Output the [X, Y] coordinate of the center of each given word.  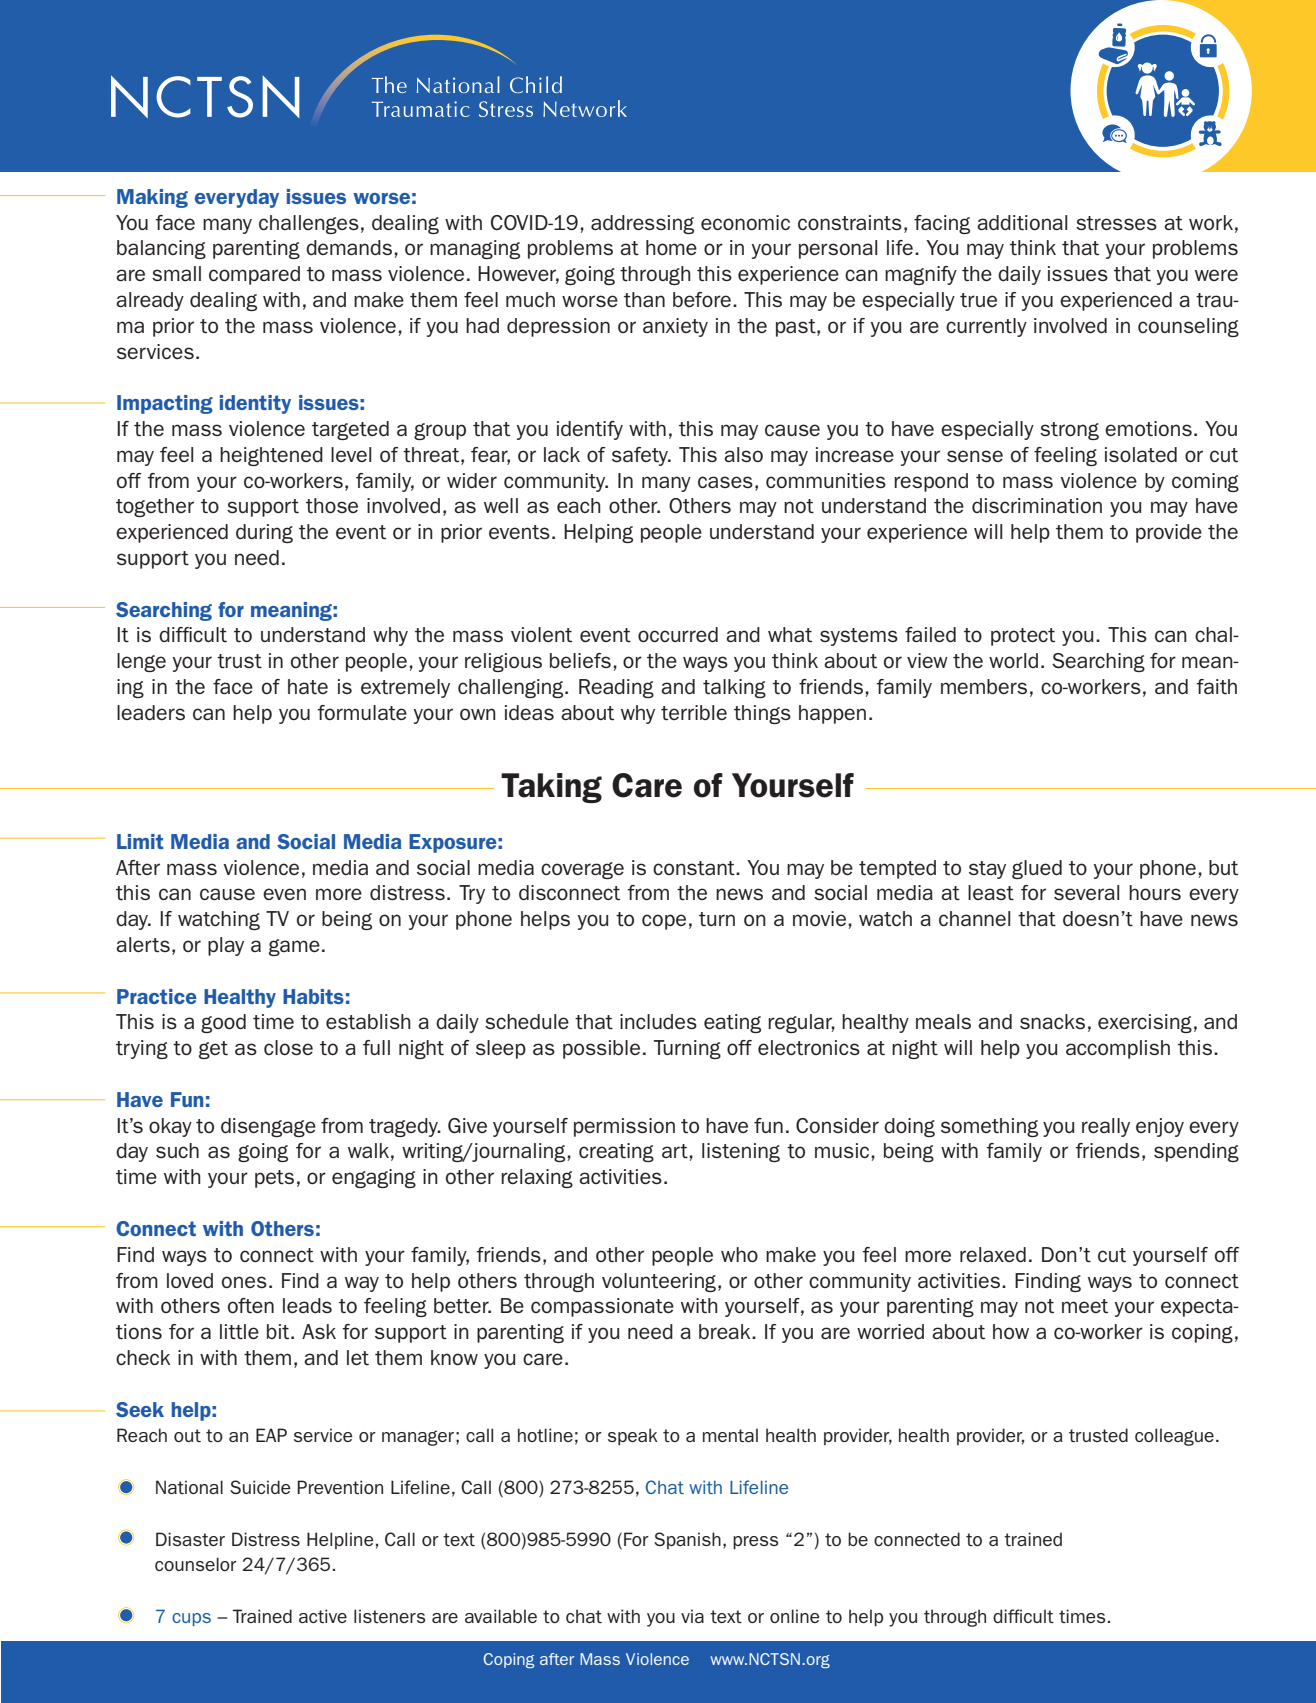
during [264, 533]
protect [1023, 637]
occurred [678, 634]
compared [254, 275]
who [739, 1254]
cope [664, 922]
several [1086, 892]
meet [1085, 1306]
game [294, 947]
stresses [1116, 223]
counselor [196, 1564]
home [671, 247]
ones [244, 1282]
